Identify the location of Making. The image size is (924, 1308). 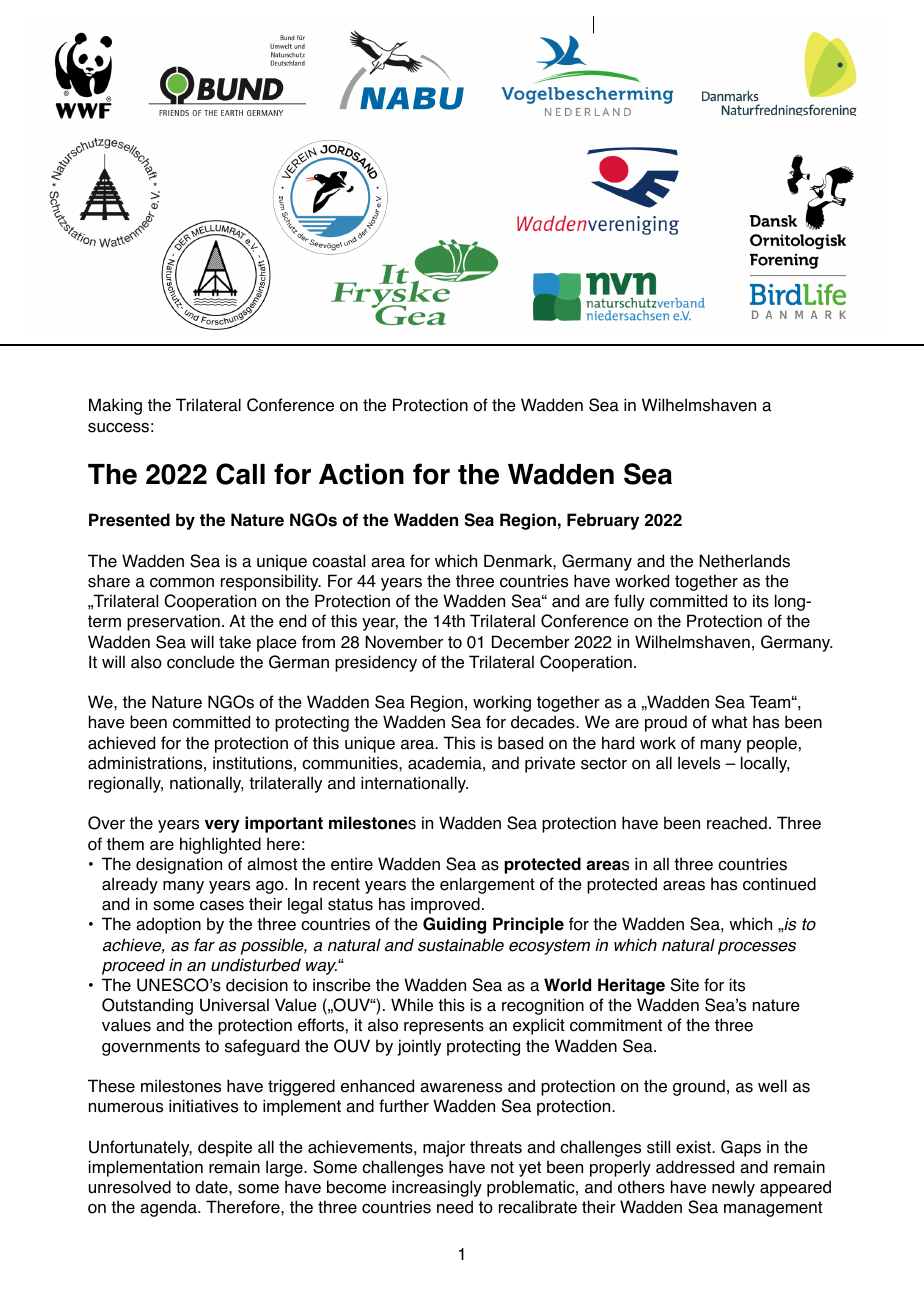
(115, 406).
